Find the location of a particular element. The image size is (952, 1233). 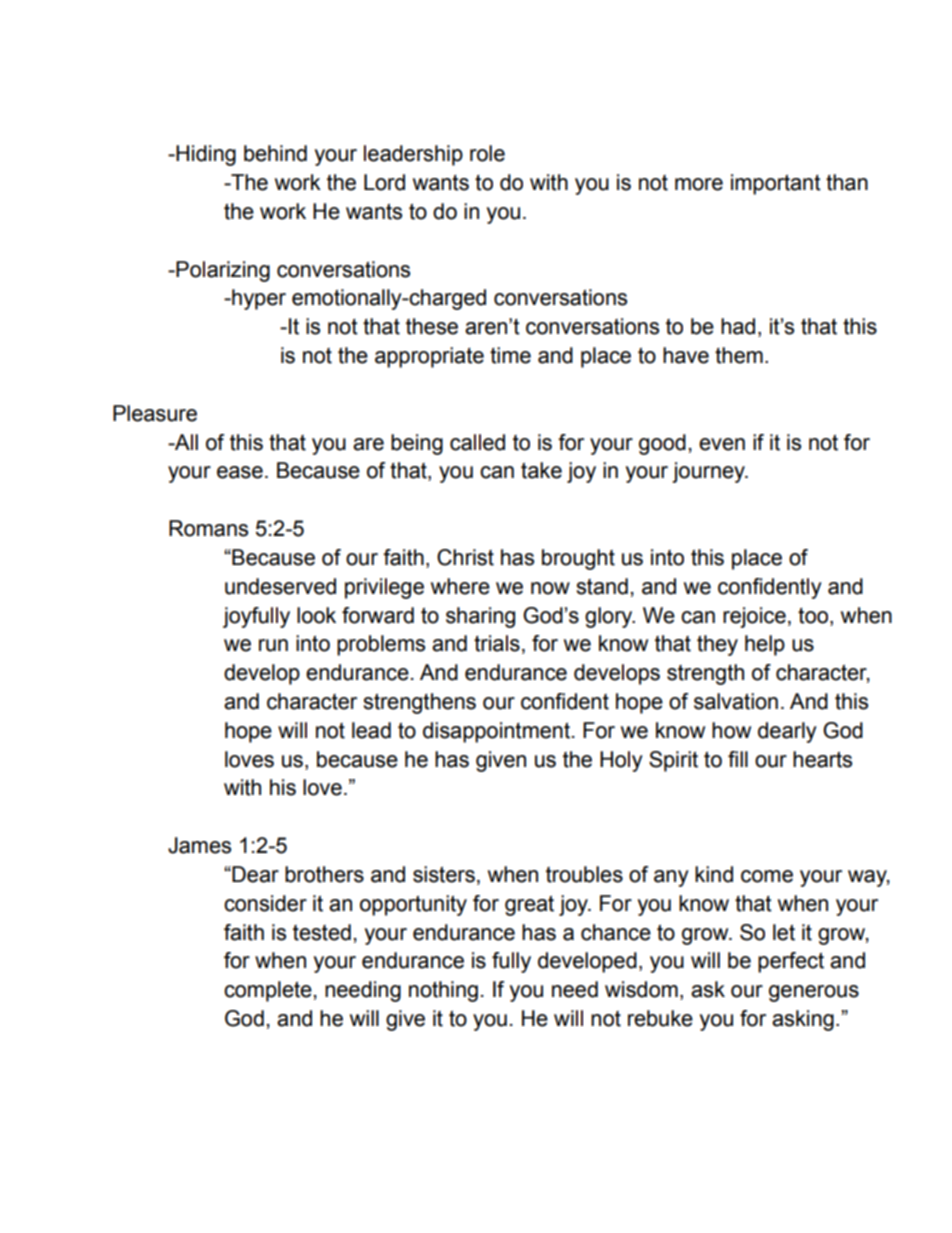

how is located at coordinates (731, 730).
